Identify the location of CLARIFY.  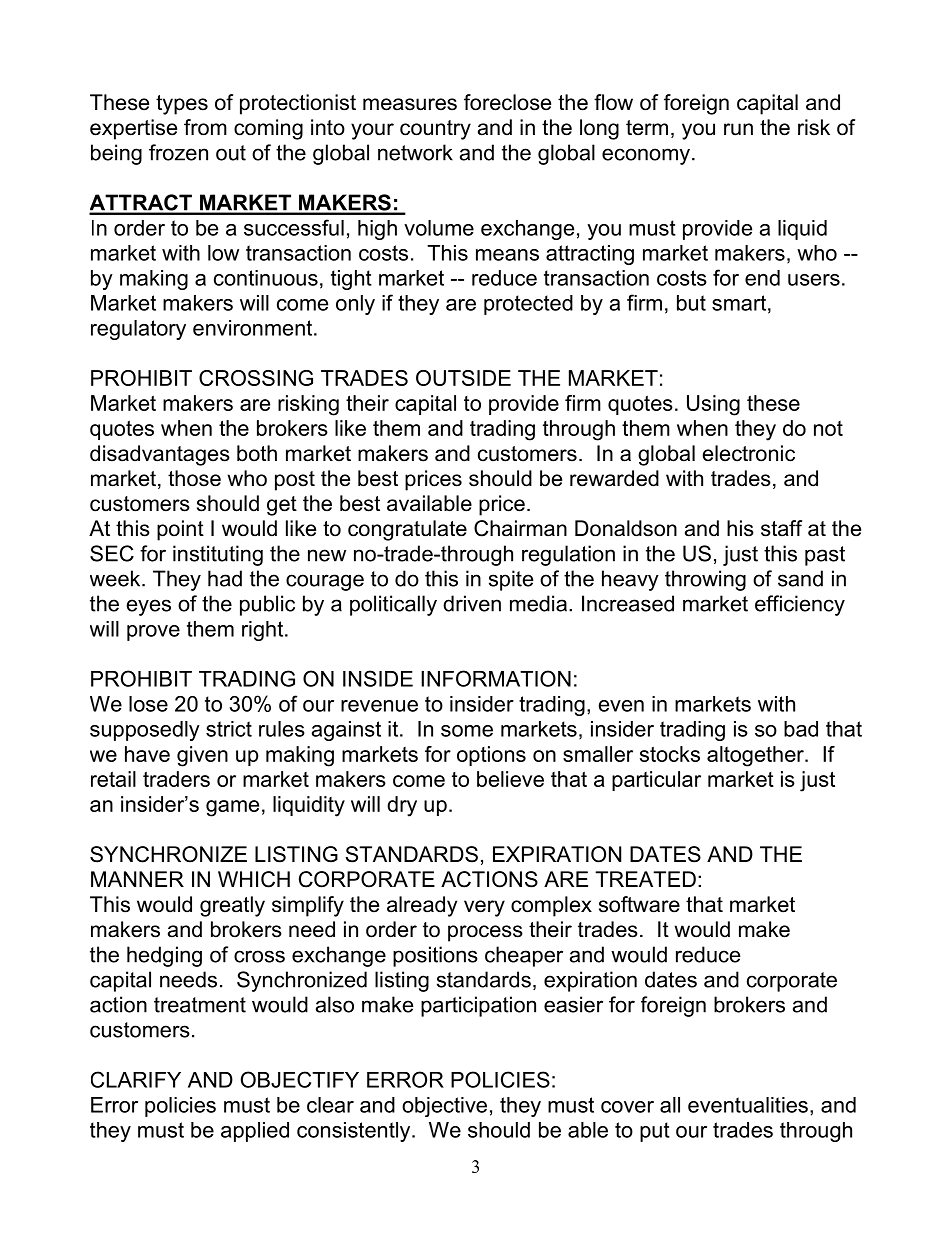
(136, 1079).
